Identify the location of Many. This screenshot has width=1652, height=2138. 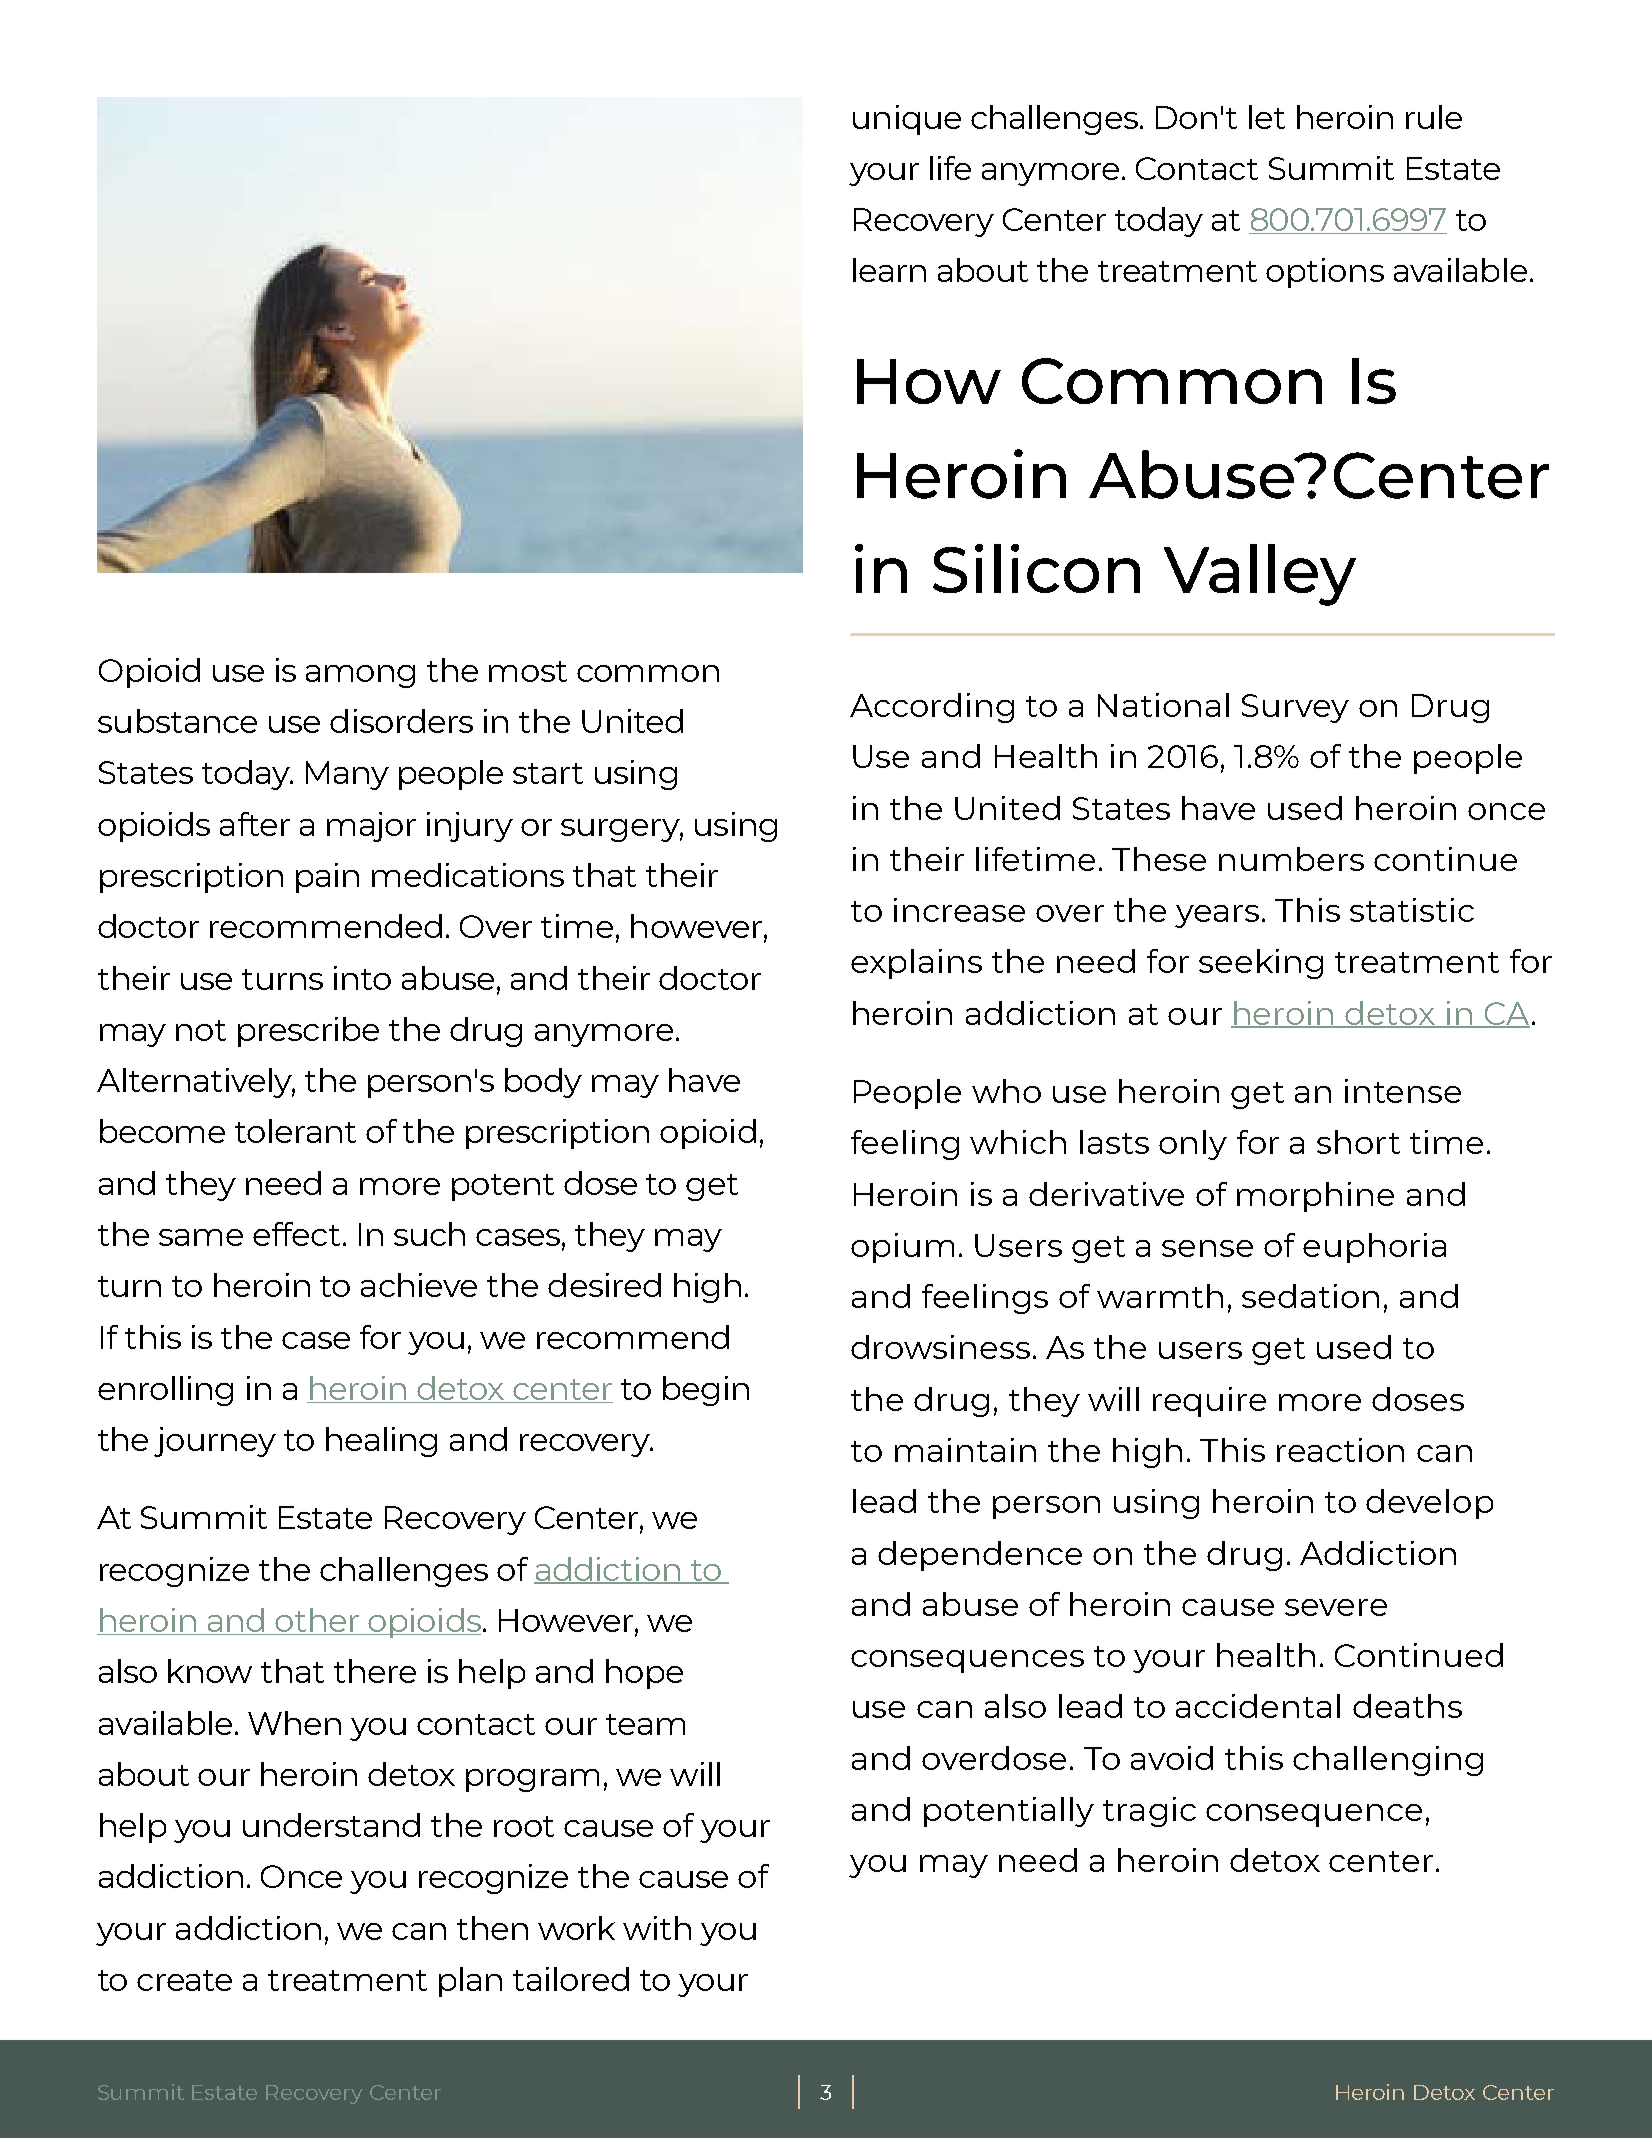
(347, 775).
